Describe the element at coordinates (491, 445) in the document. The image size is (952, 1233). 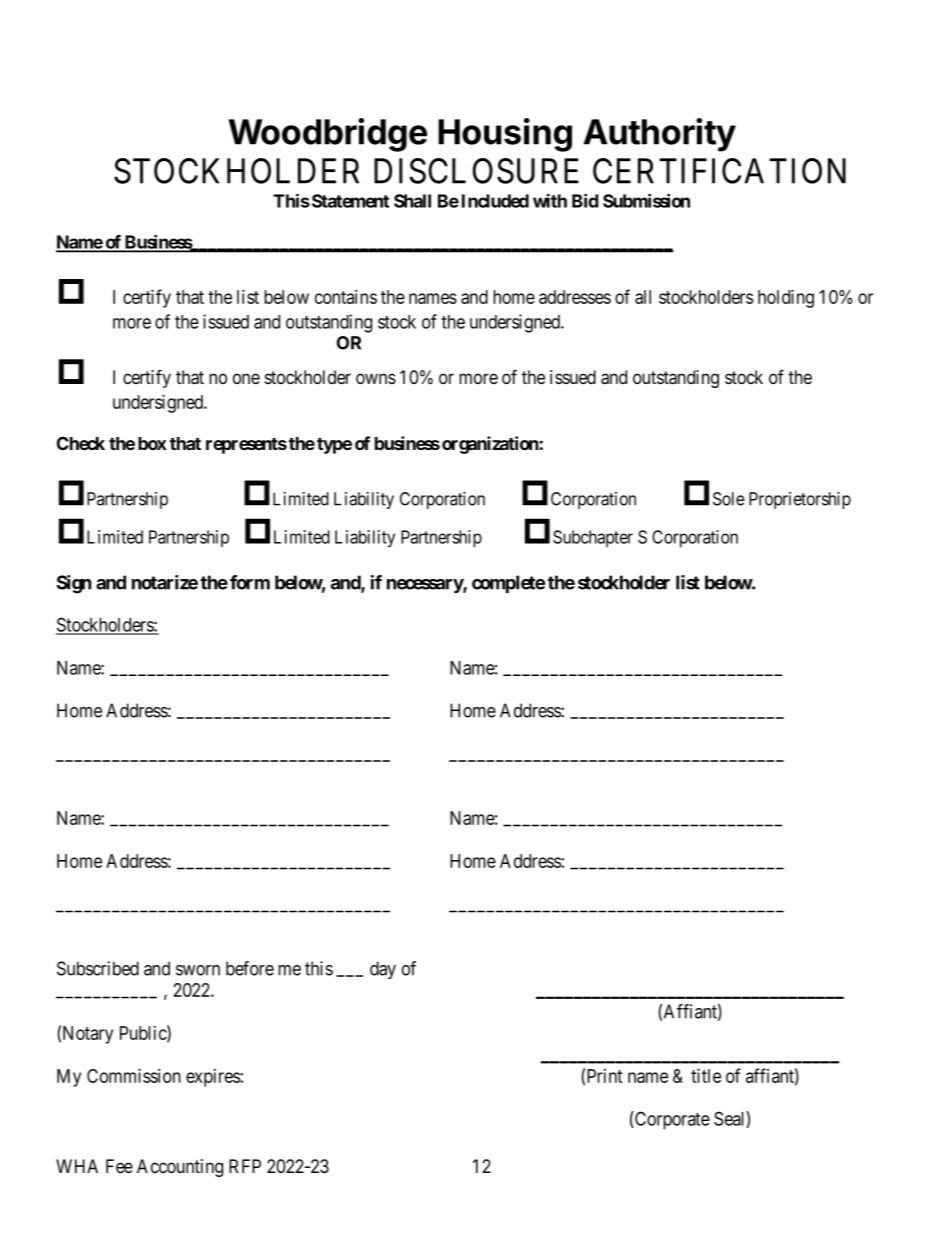
I see `organization` at that location.
